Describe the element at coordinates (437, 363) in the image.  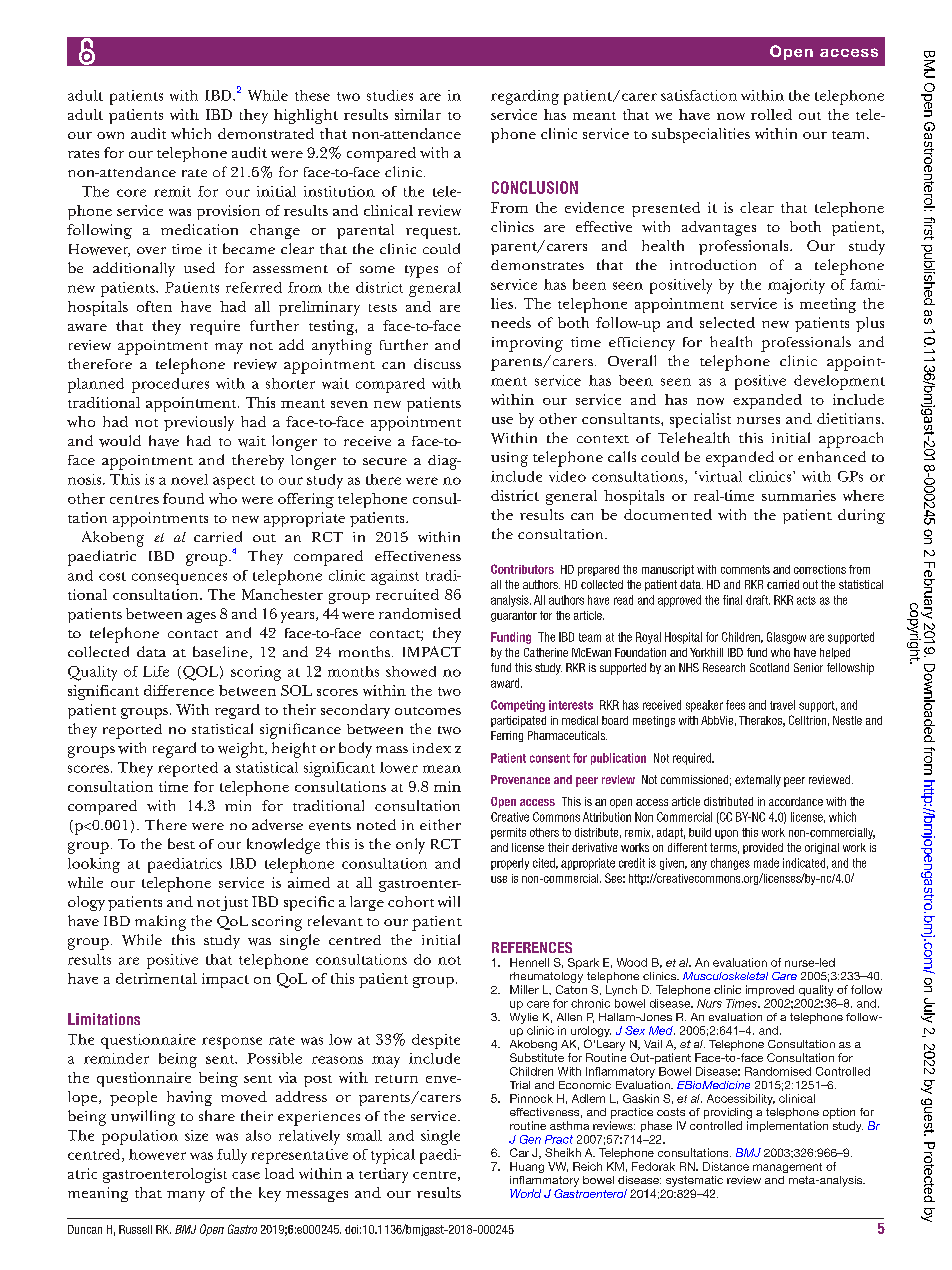
I see `discuss` at that location.
